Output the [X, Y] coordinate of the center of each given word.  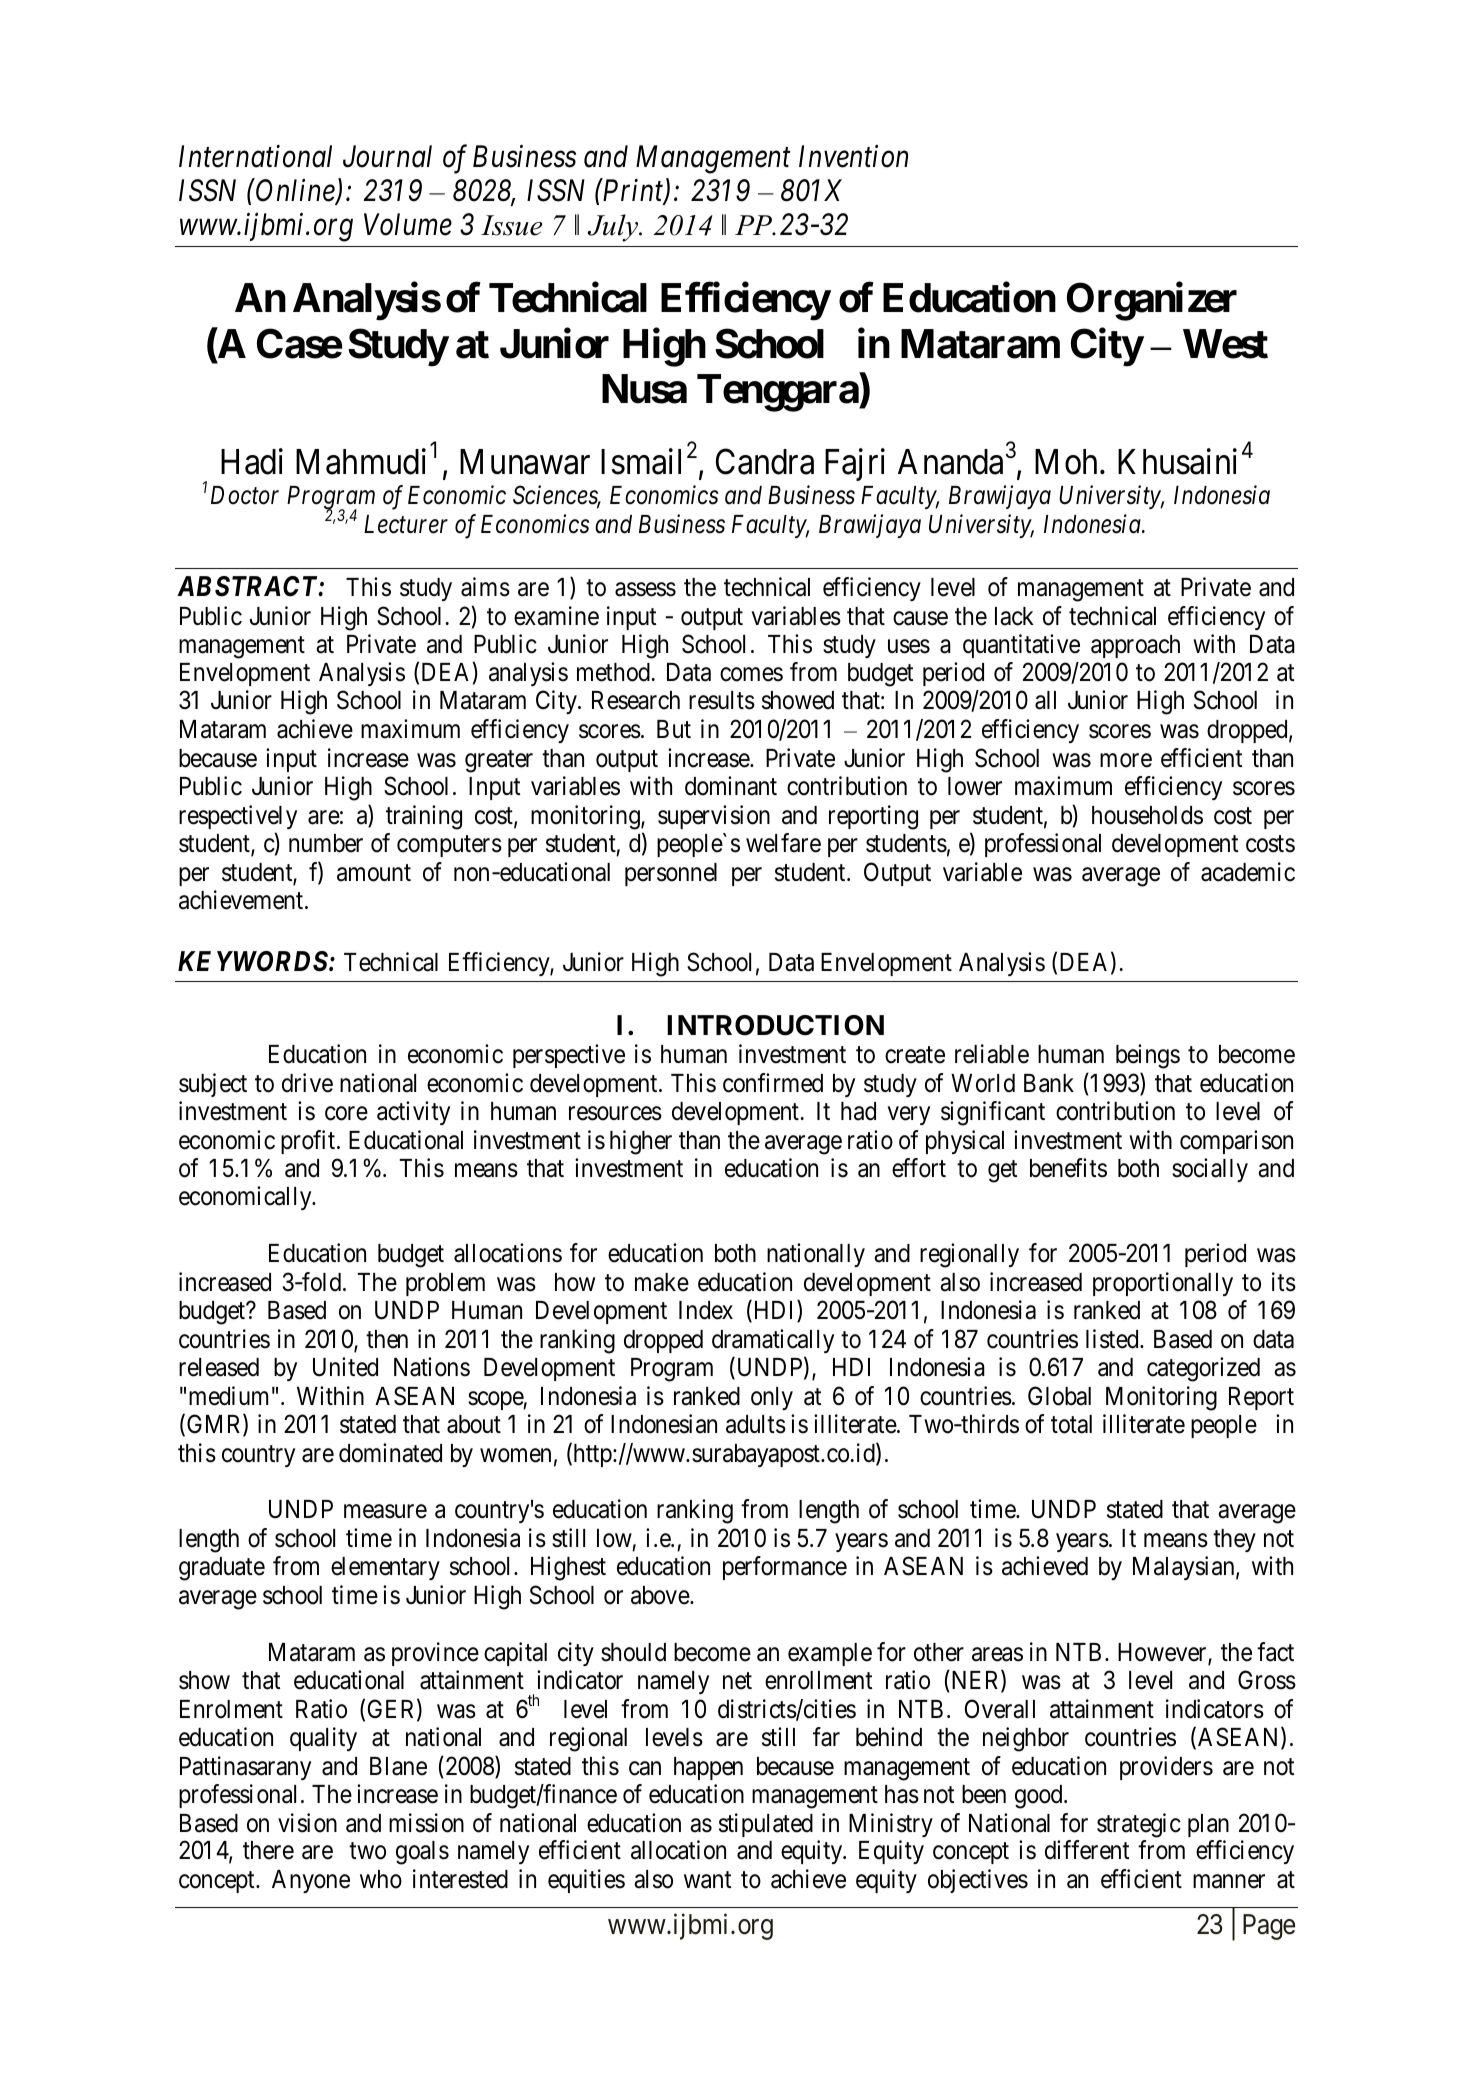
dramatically [773, 1341]
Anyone [311, 1881]
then [387, 1339]
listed [1113, 1339]
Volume [408, 224]
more [1126, 760]
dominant [731, 786]
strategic [1139, 1825]
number [326, 843]
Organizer [1152, 302]
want [707, 1880]
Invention [853, 157]
